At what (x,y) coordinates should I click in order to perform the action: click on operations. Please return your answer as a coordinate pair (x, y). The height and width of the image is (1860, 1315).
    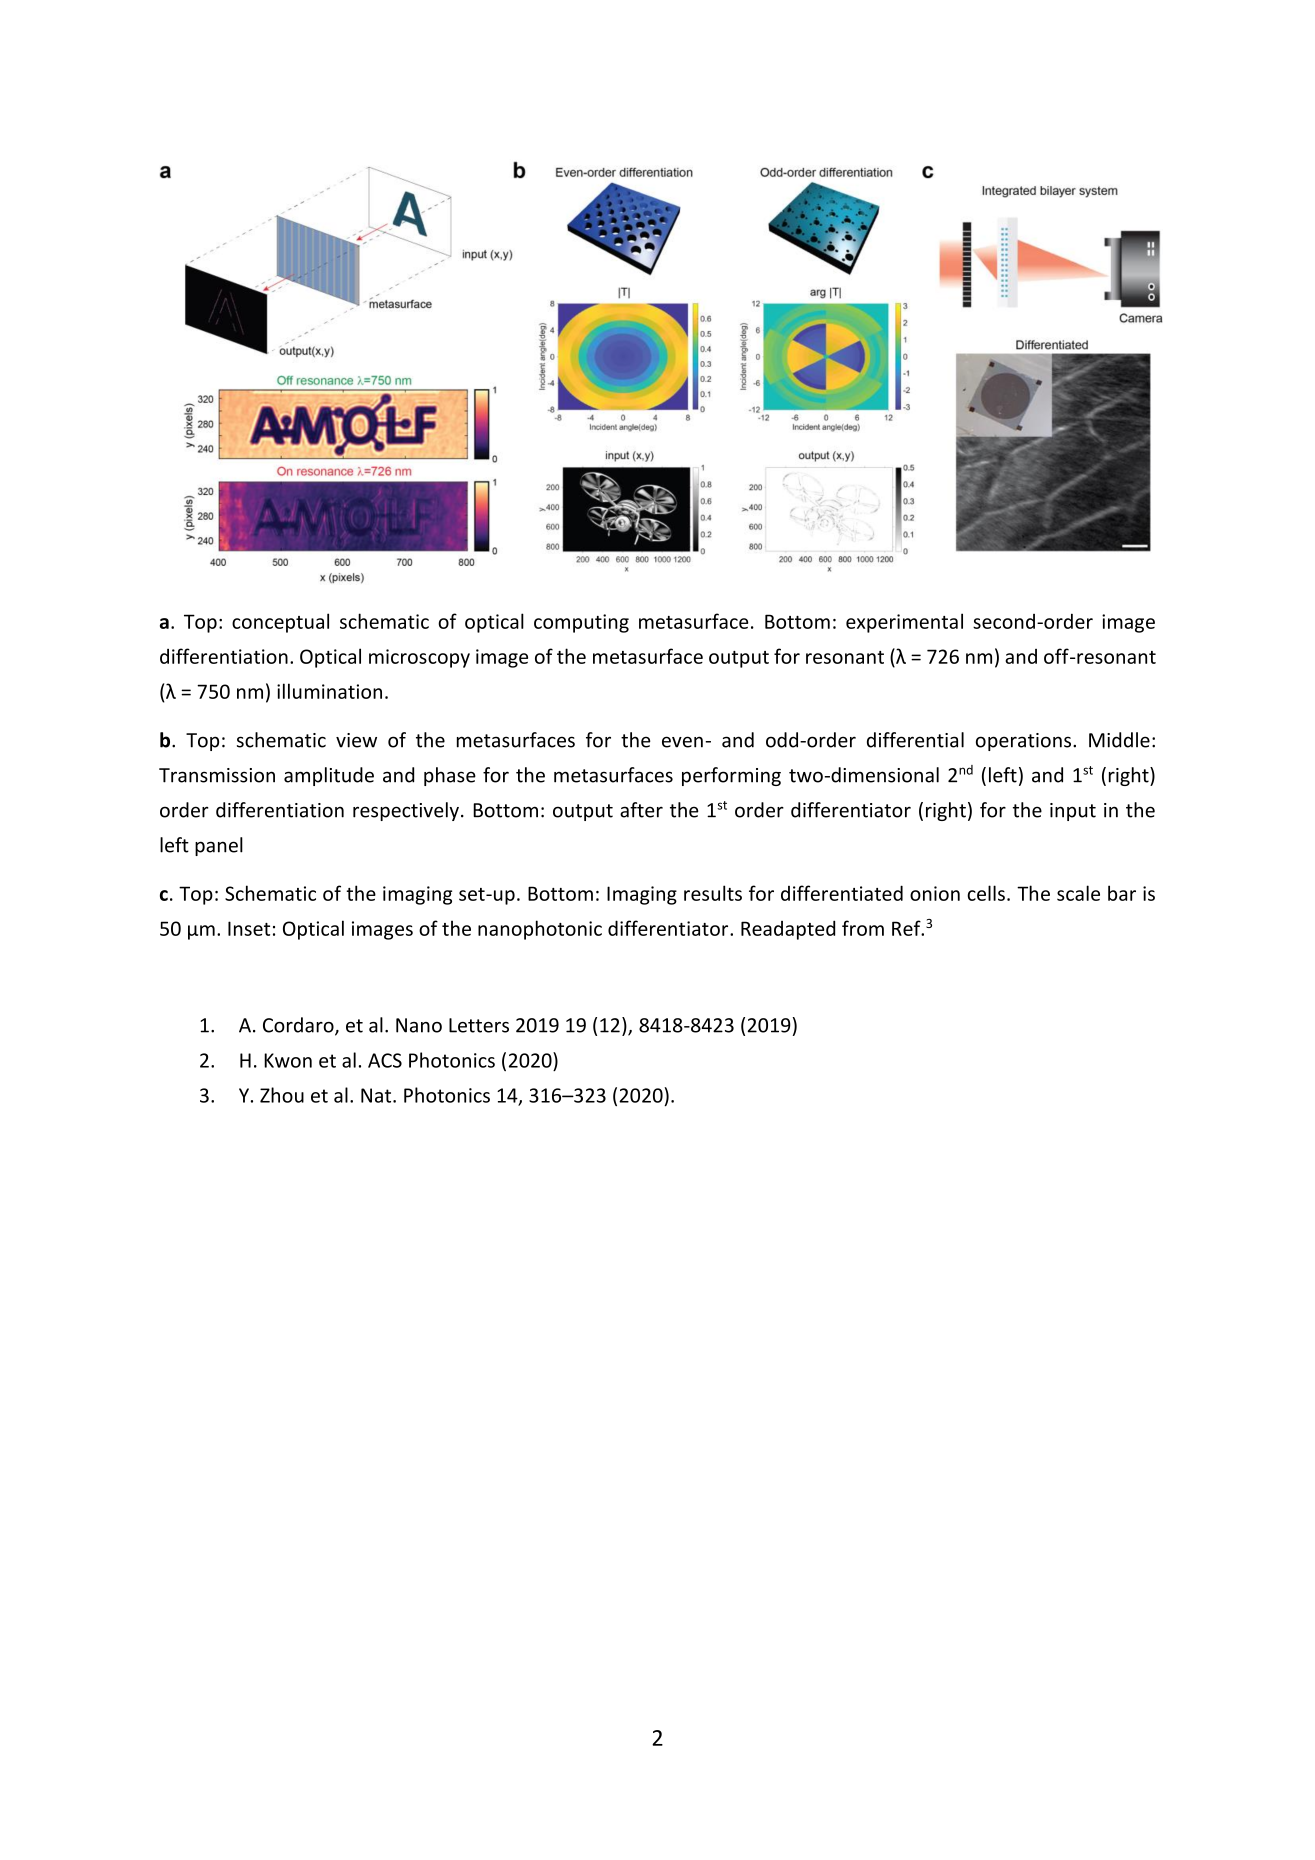
    Looking at the image, I should click on (1023, 742).
